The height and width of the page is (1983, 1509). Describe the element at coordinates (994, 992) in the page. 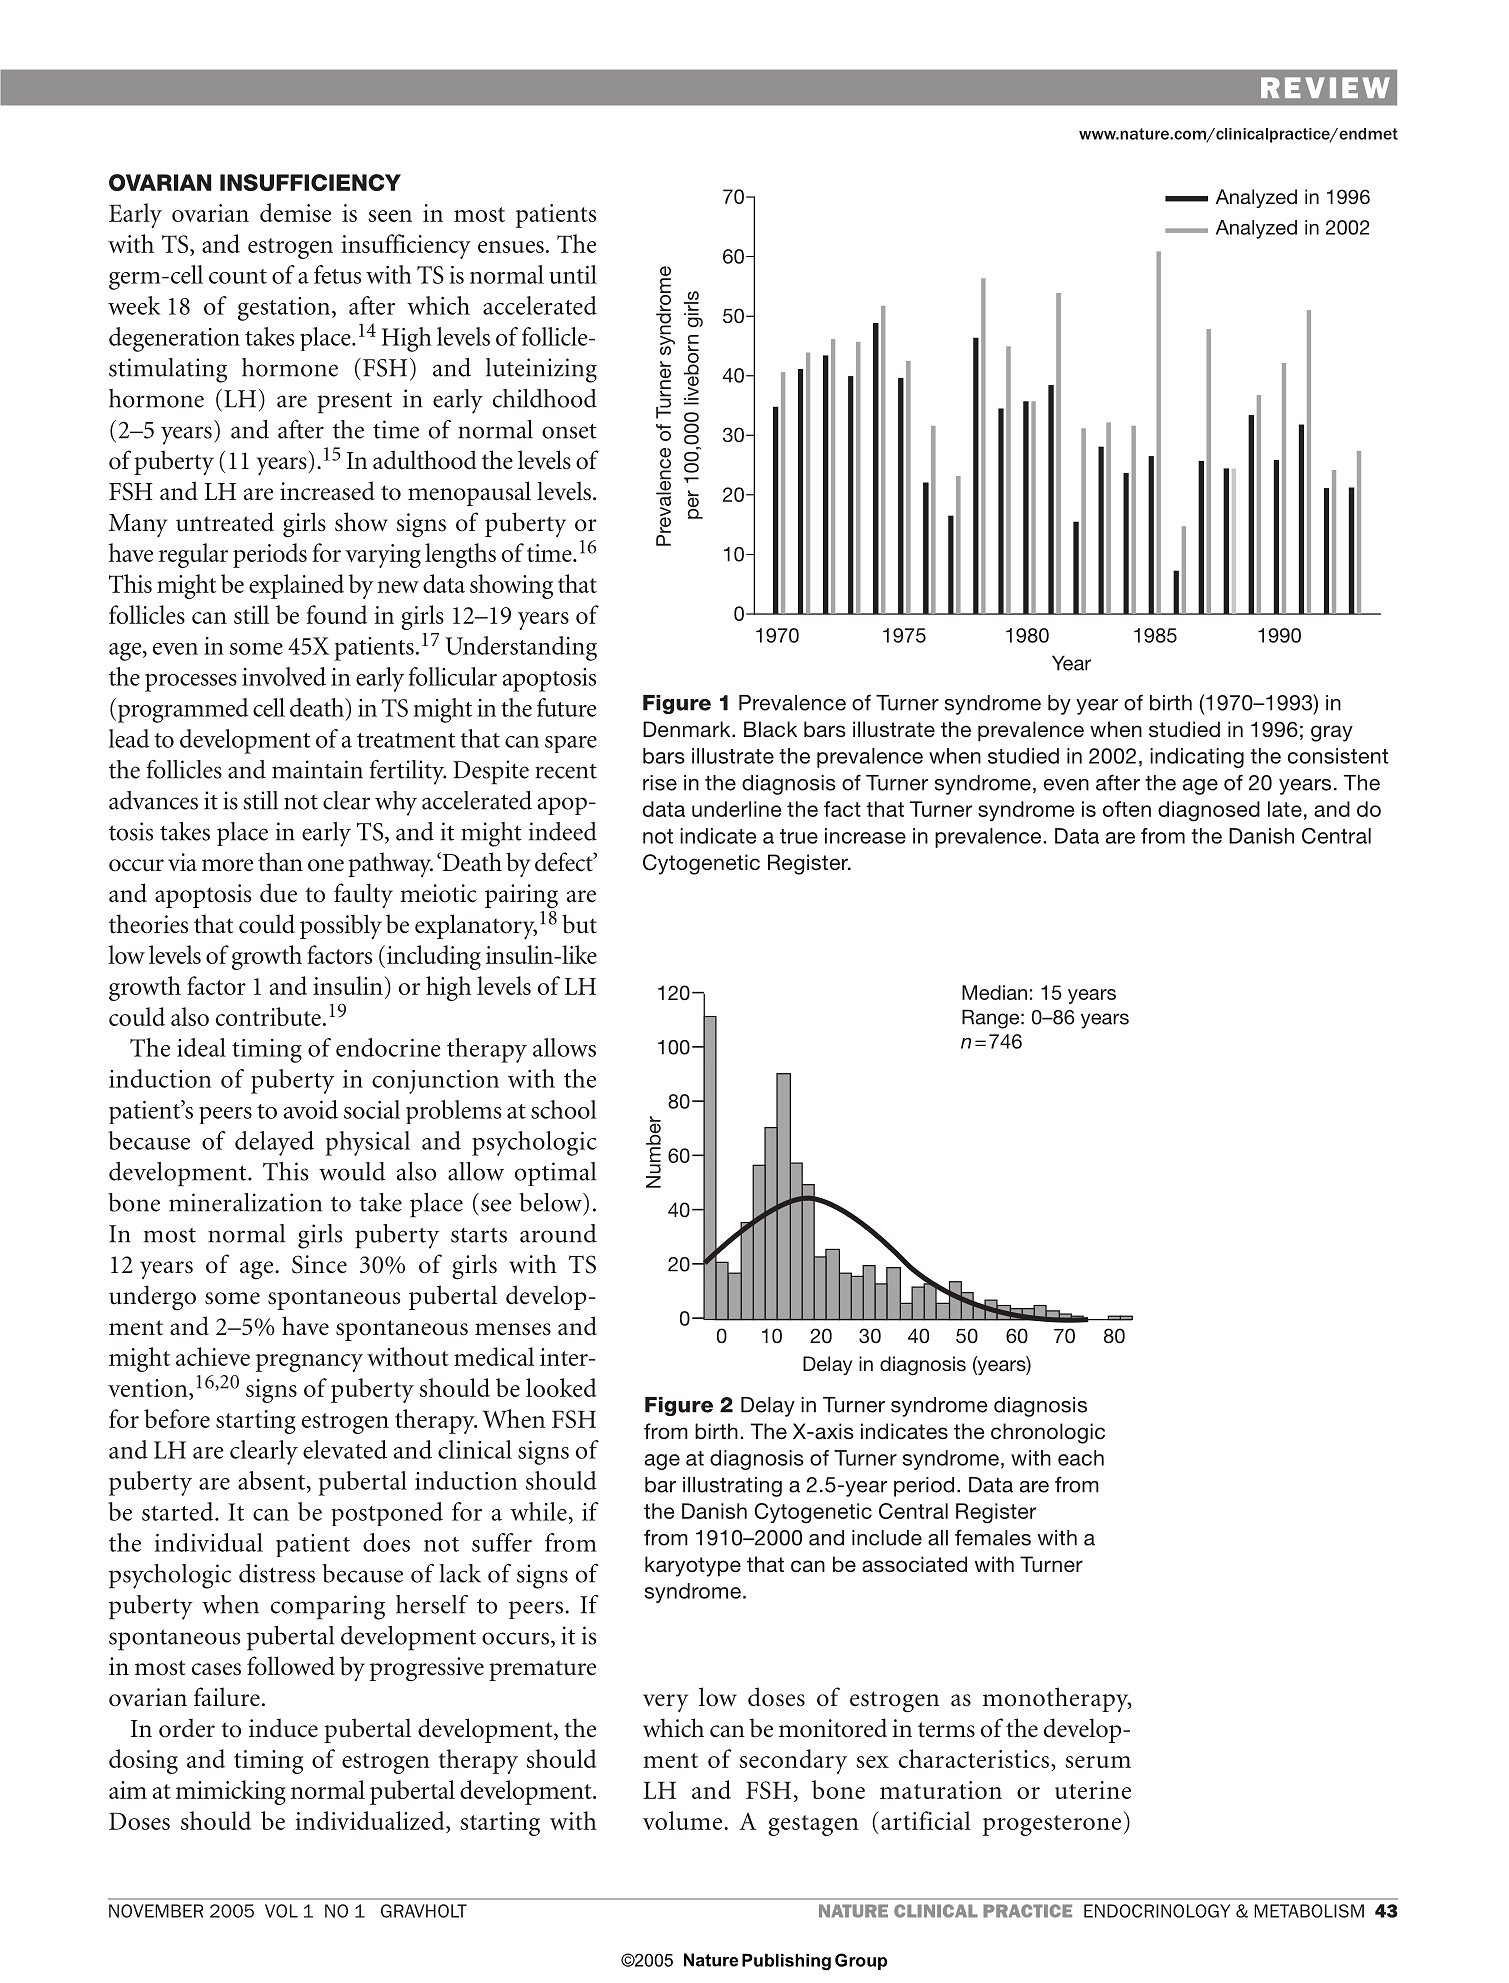

I see `Median` at that location.
